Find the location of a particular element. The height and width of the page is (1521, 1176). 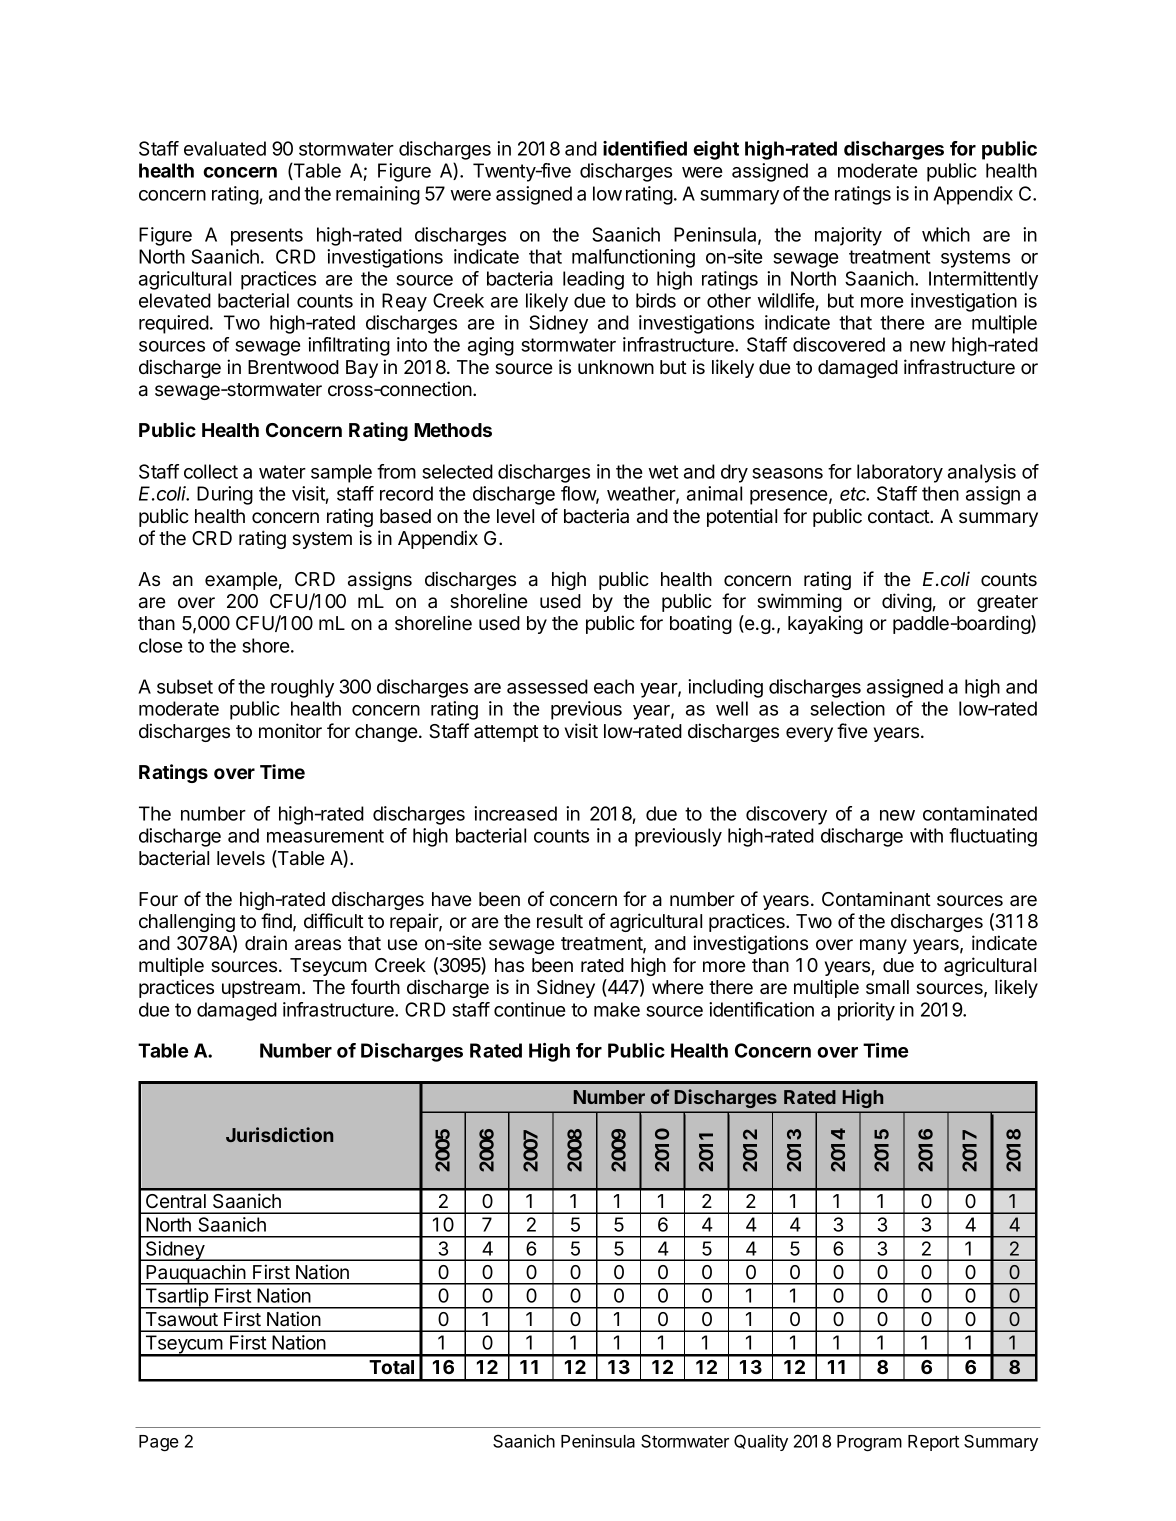

which is located at coordinates (946, 234).
